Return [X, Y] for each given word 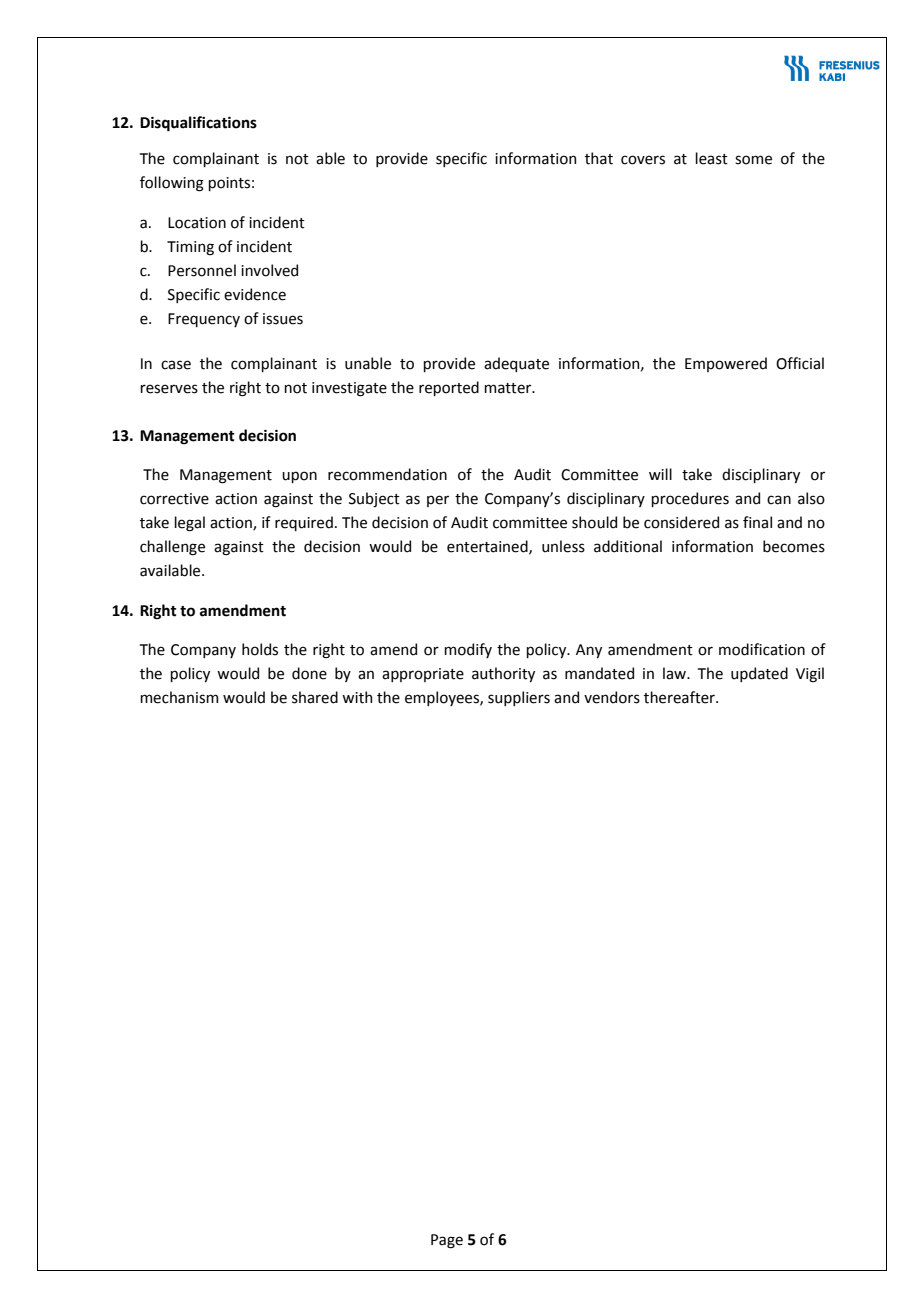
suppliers [519, 698]
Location [197, 223]
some [753, 160]
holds [260, 649]
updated [759, 674]
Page [447, 1241]
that [599, 158]
